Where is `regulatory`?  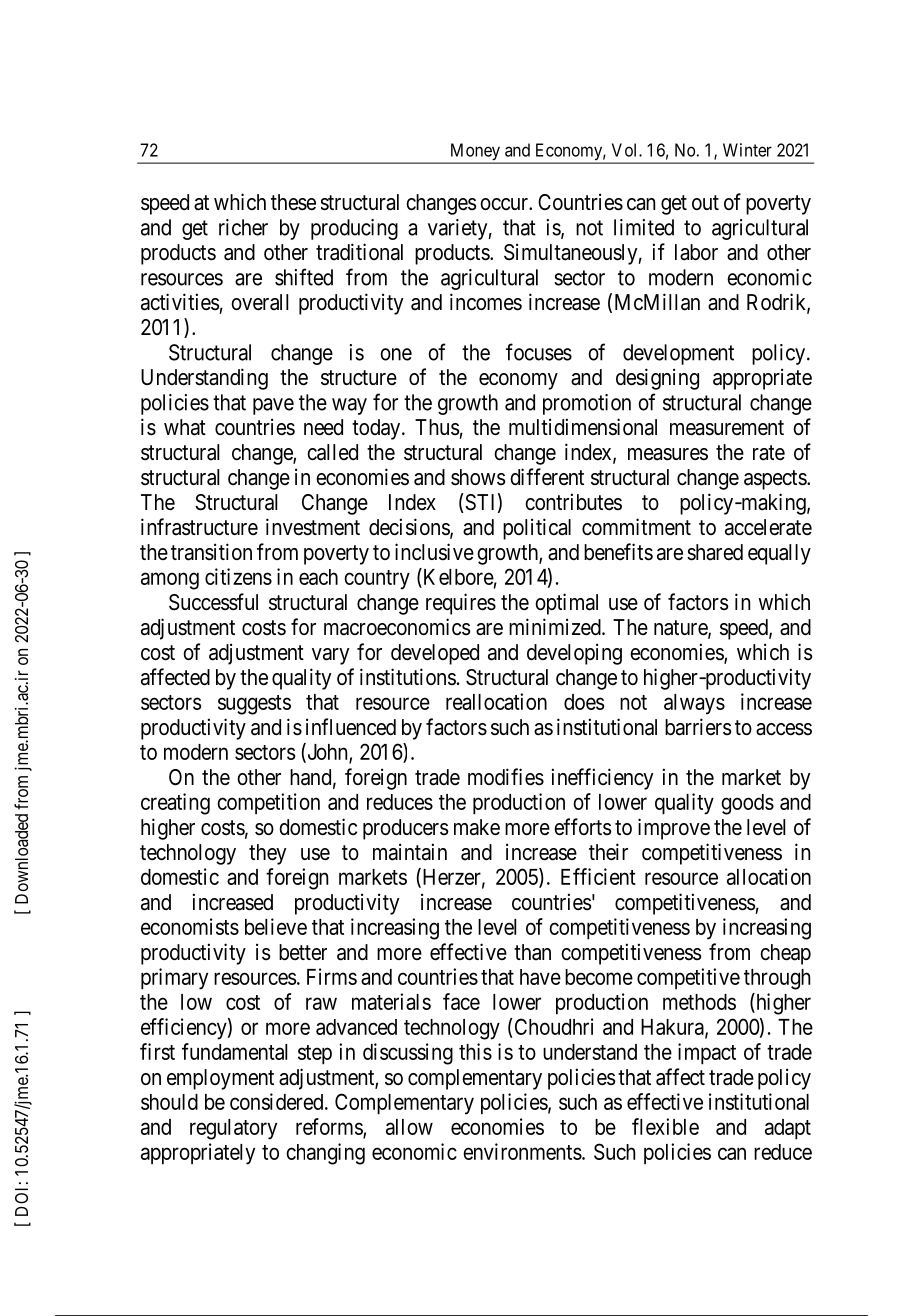 regulatory is located at coordinates (233, 1129).
